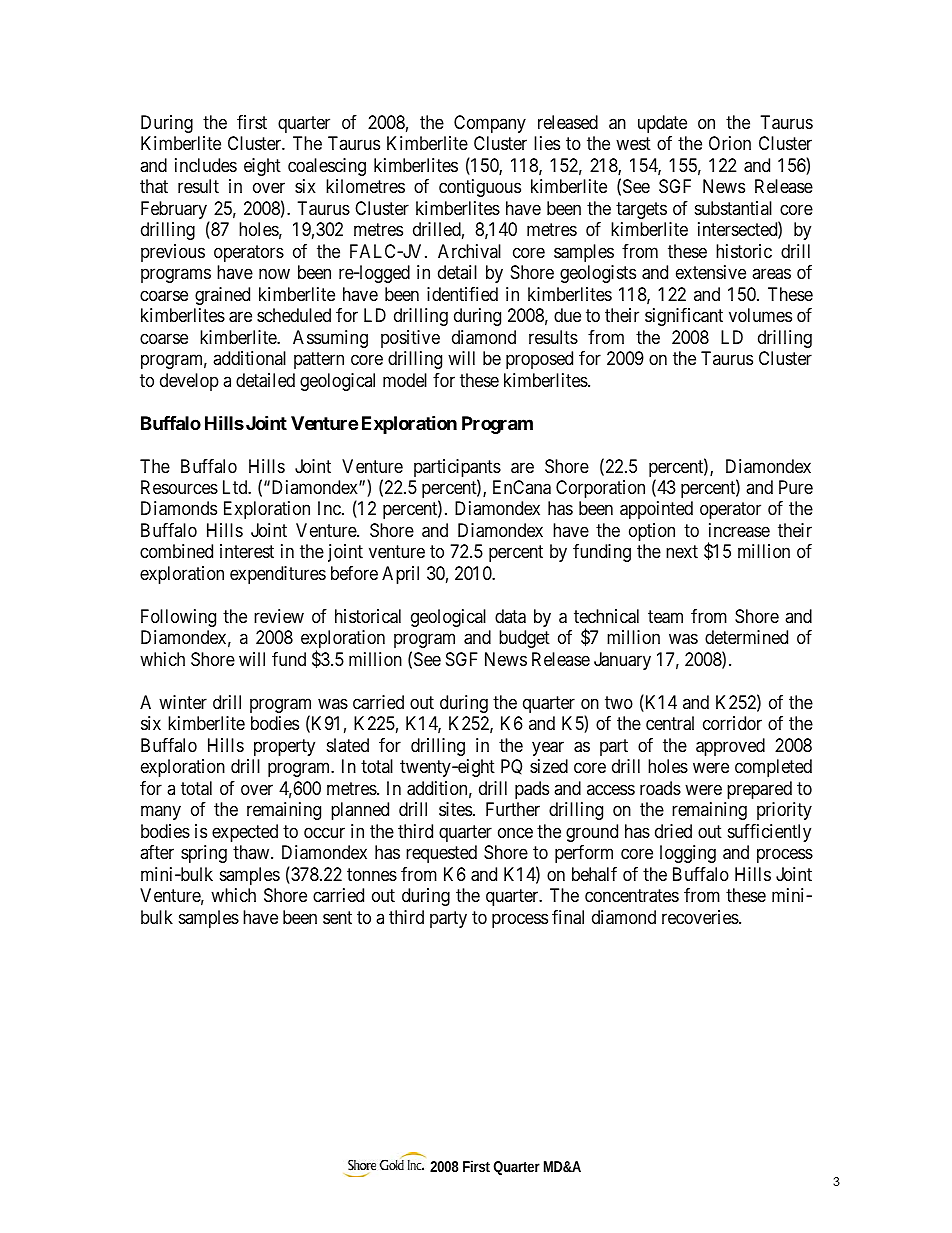 The width and height of the page is (952, 1233). Describe the element at coordinates (179, 487) in the page. I see `Resources` at that location.
